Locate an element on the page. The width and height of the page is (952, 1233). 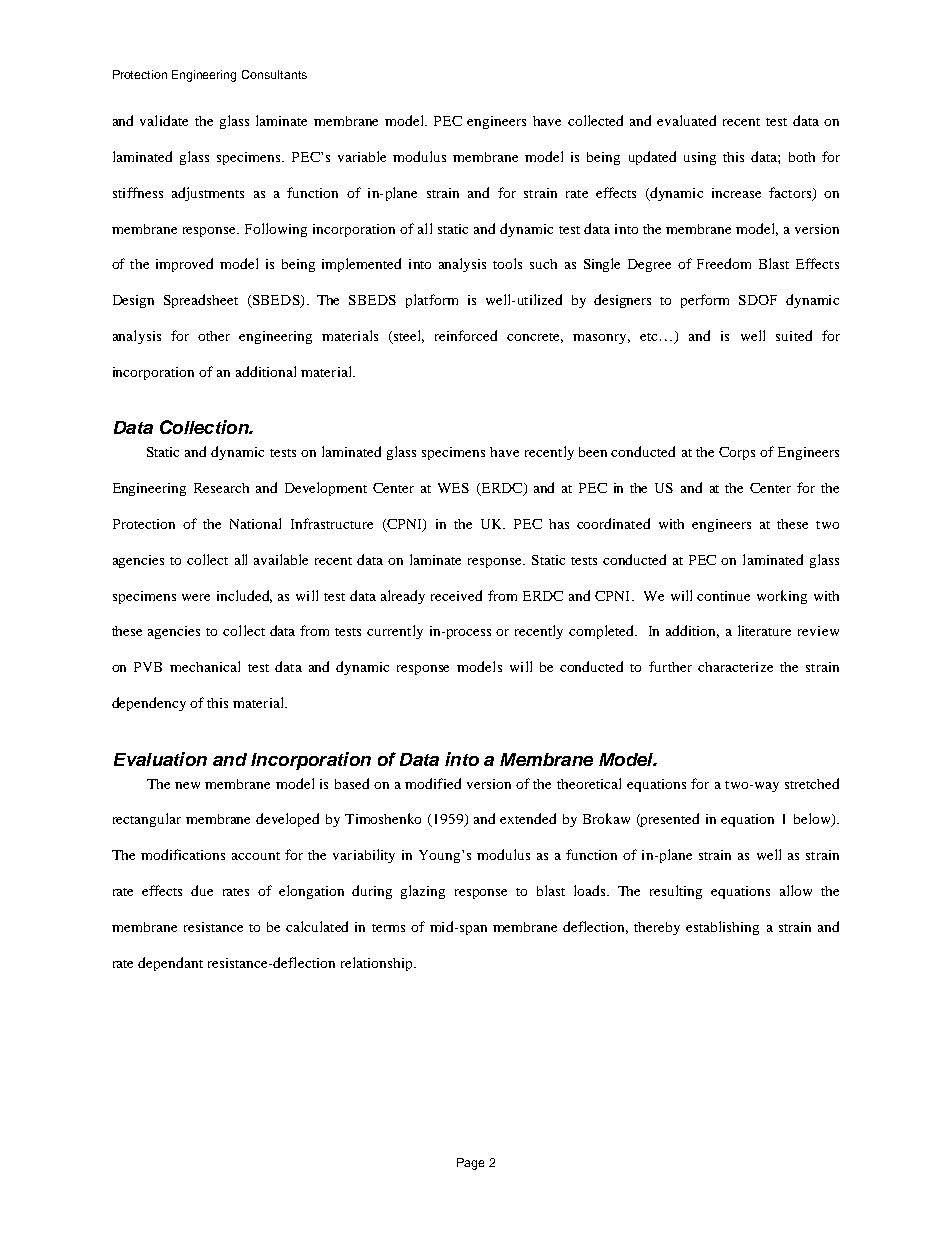
Research is located at coordinates (221, 488).
